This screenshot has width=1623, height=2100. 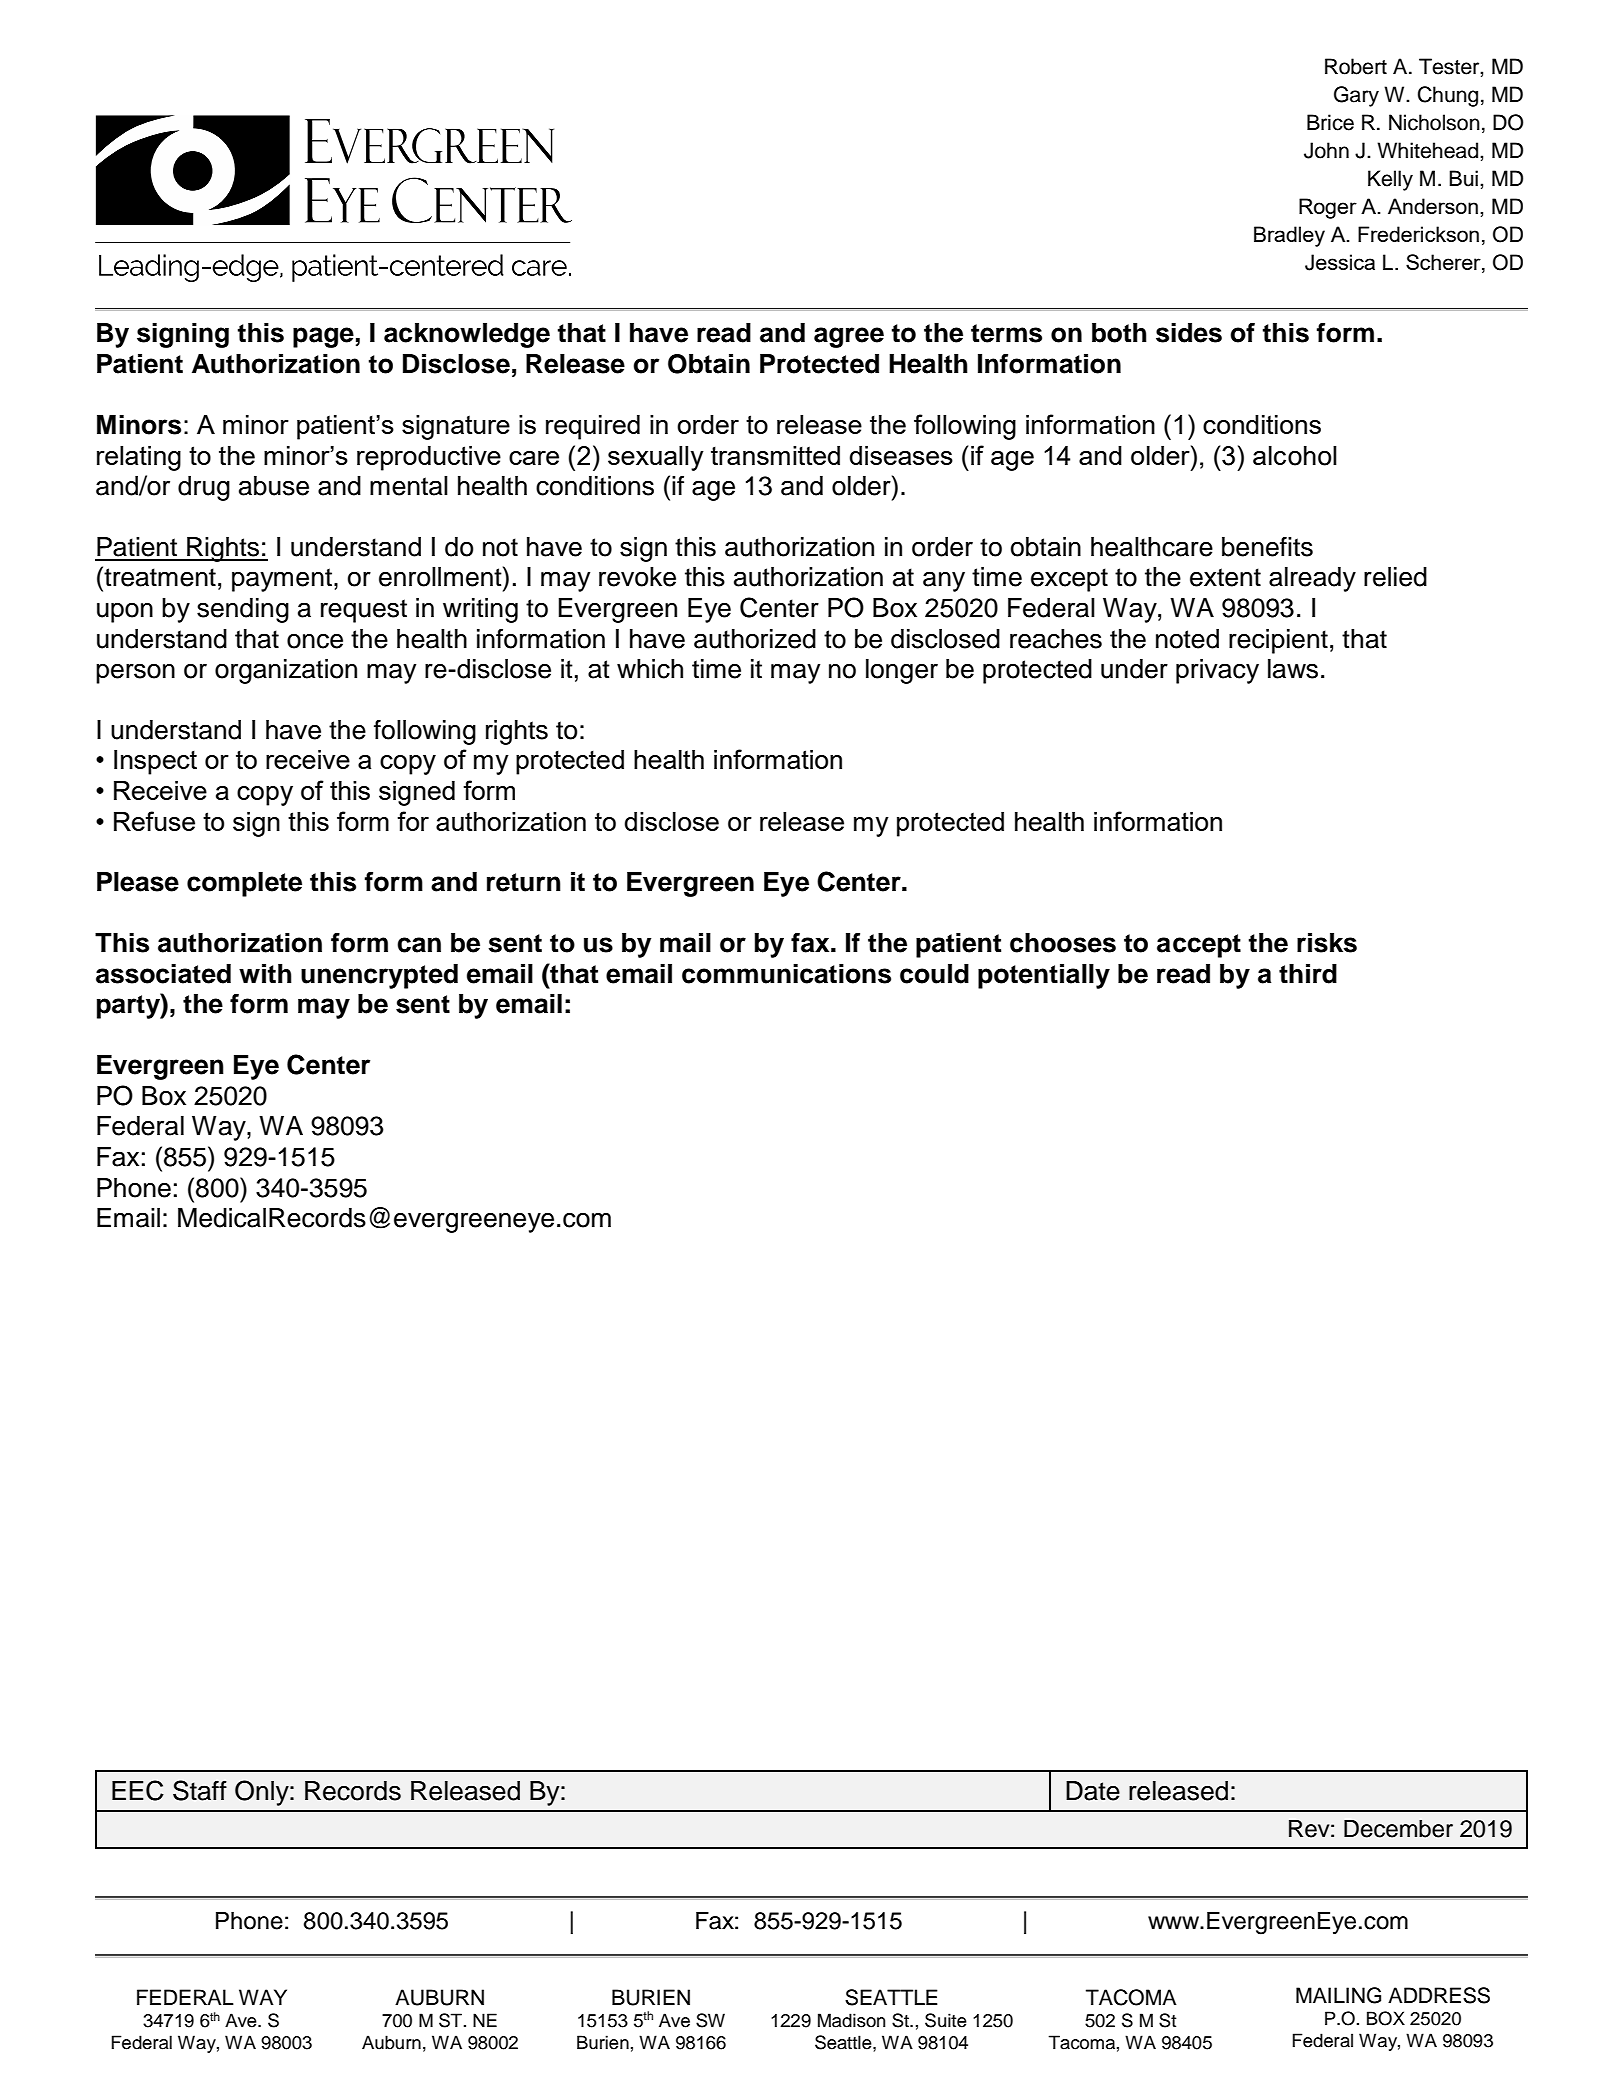 I want to click on authorized, so click(x=755, y=639).
